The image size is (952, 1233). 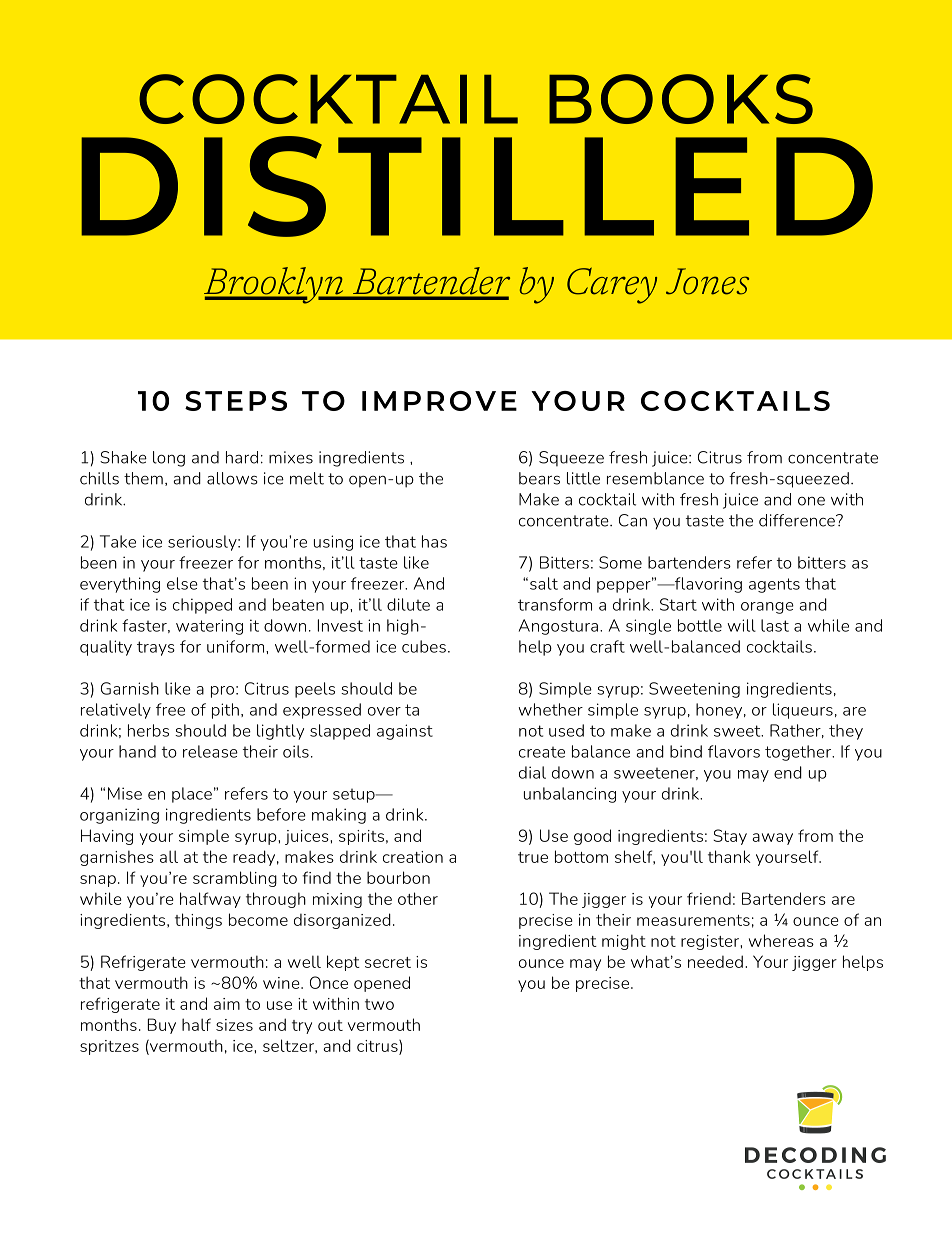 I want to click on DISTILLED, so click(x=477, y=186).
